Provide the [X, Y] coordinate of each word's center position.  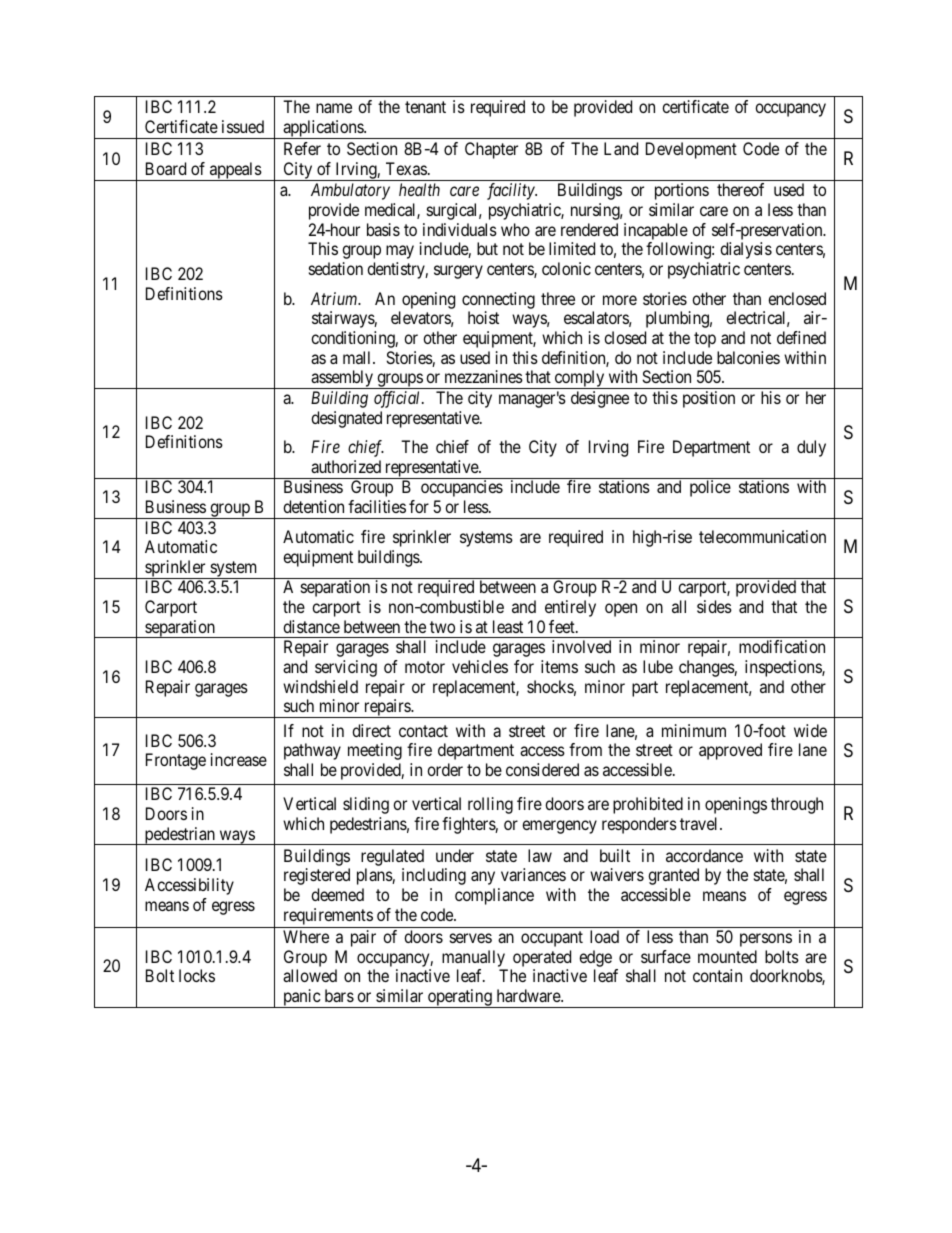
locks [197, 975]
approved [730, 751]
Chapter [491, 150]
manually [473, 958]
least [508, 626]
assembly [342, 379]
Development [691, 150]
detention [313, 506]
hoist [483, 317]
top [705, 340]
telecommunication [762, 536]
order [445, 769]
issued [243, 126]
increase [239, 759]
